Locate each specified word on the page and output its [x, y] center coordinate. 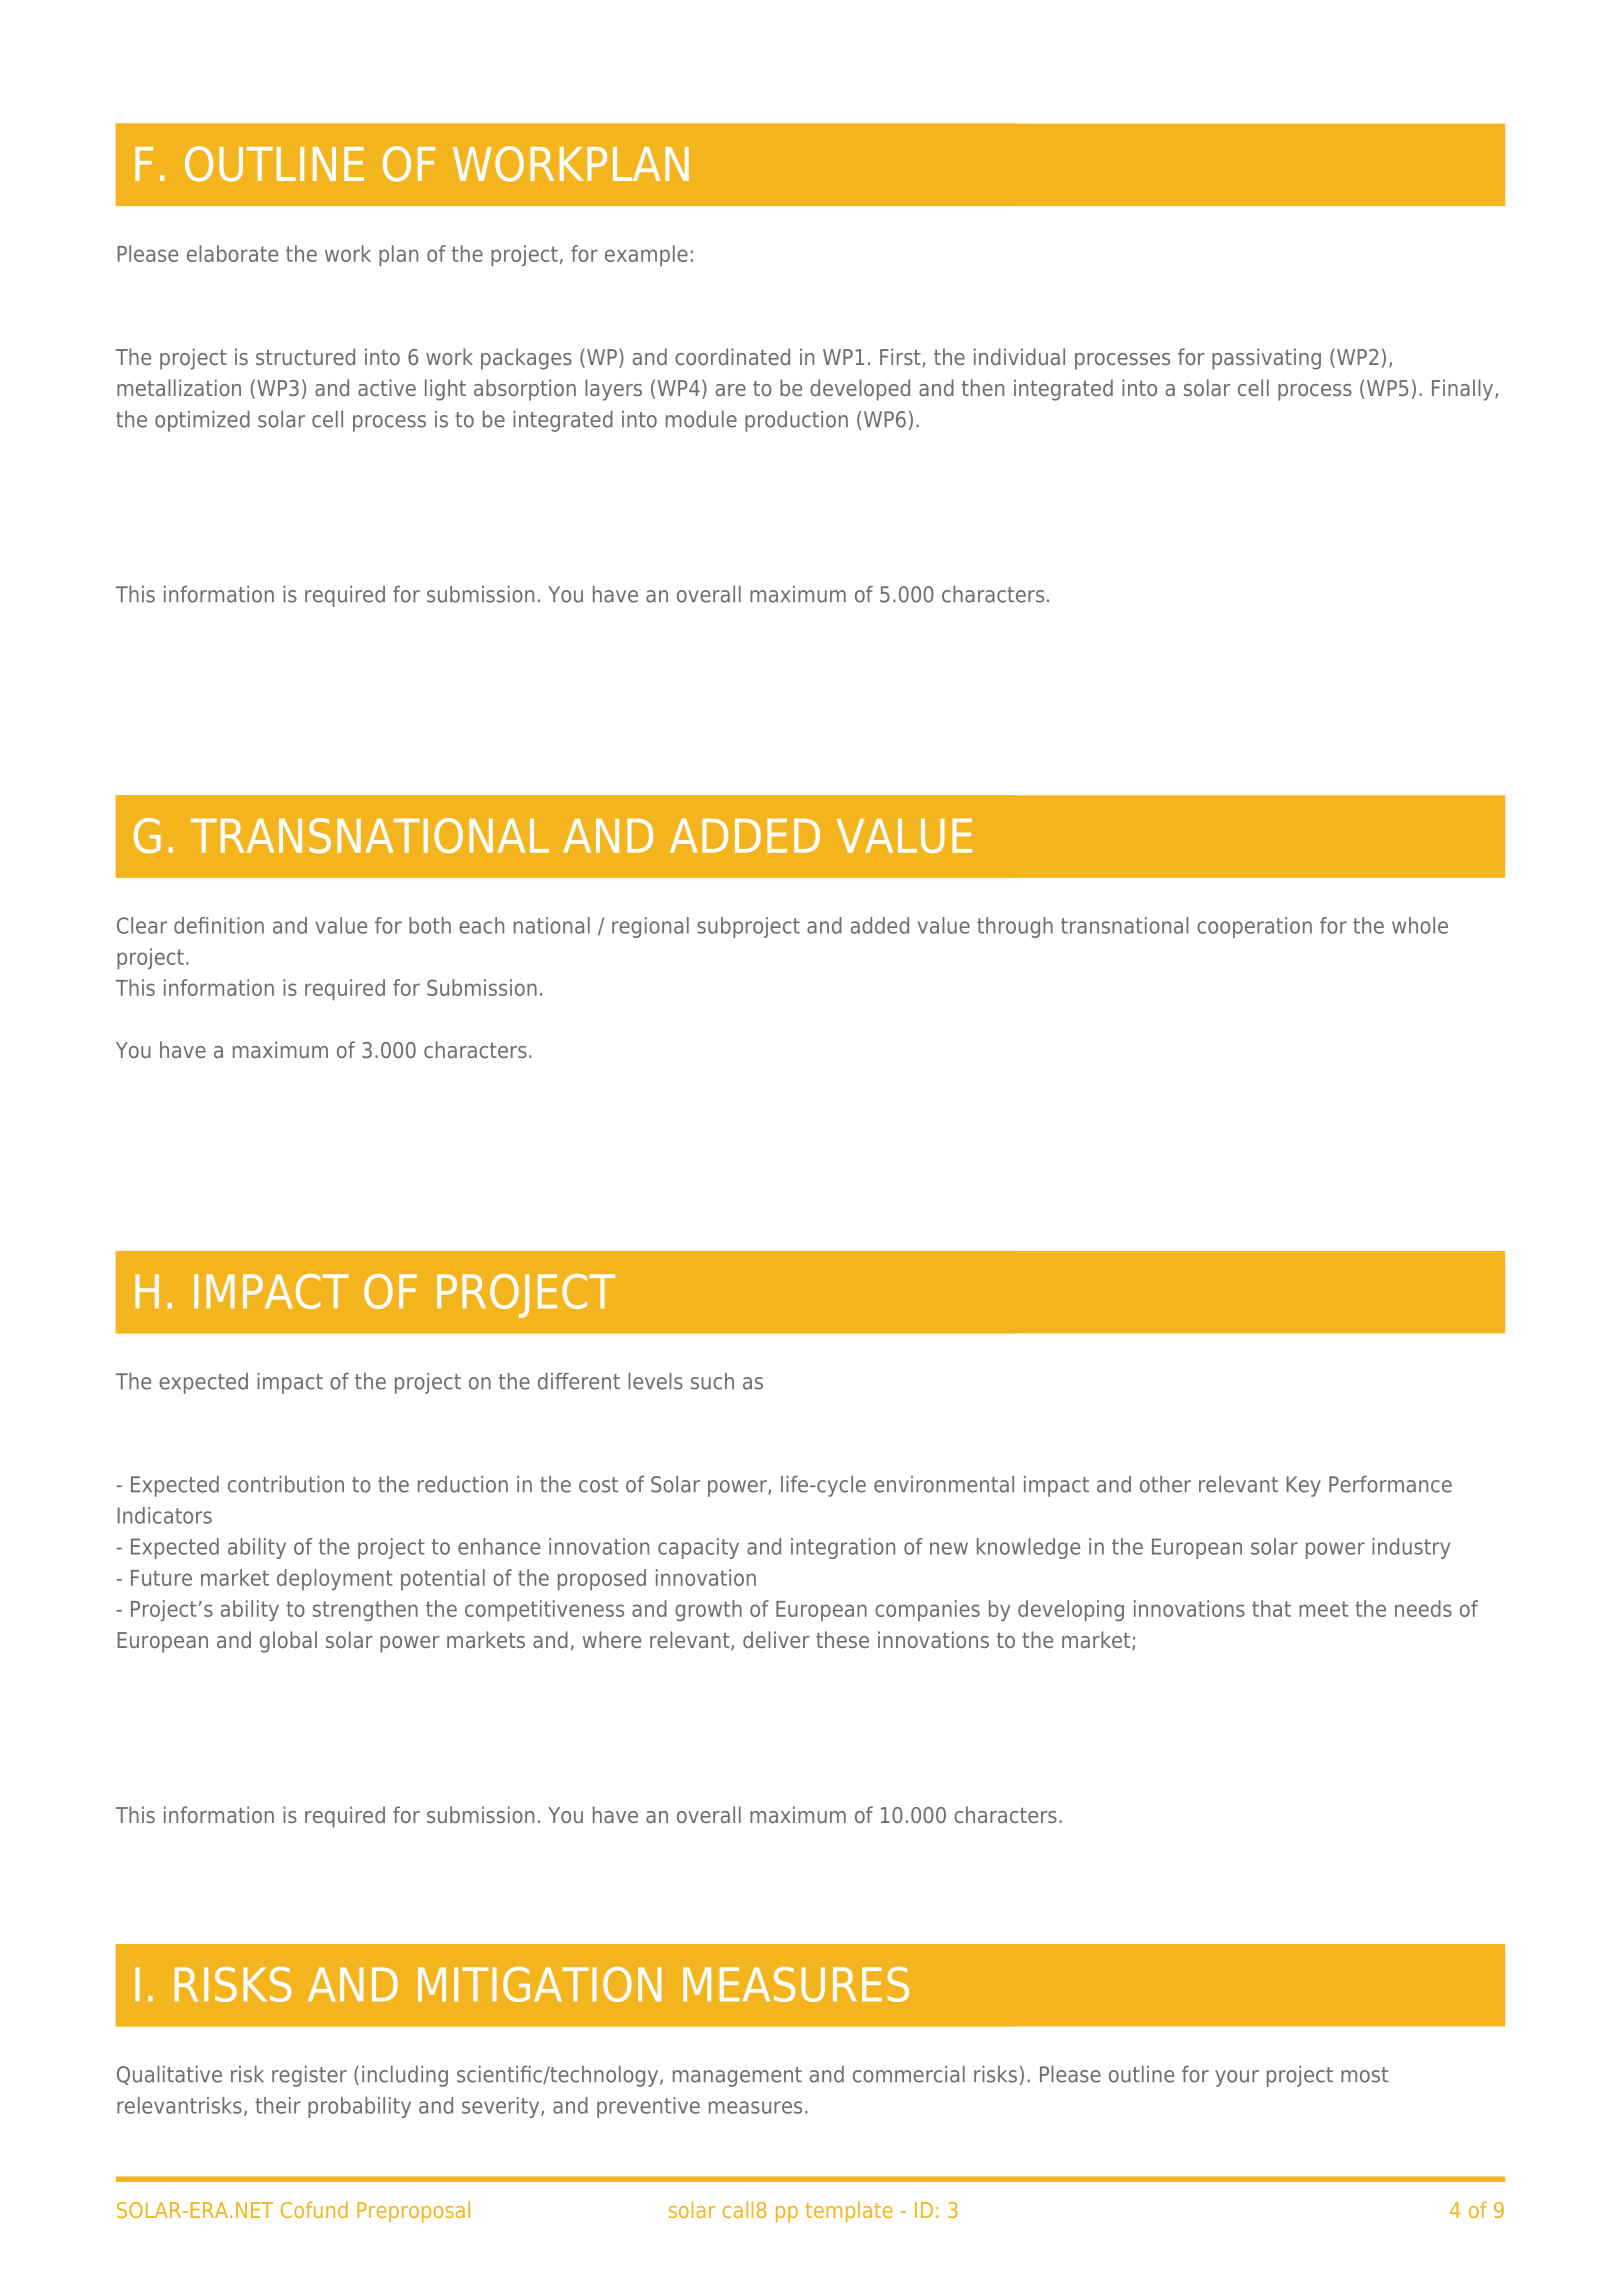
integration [843, 1548]
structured [305, 356]
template [849, 2212]
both [430, 925]
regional [650, 927]
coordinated [732, 356]
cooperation [1254, 927]
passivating [1266, 359]
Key [1304, 1486]
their [278, 2105]
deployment [335, 1579]
